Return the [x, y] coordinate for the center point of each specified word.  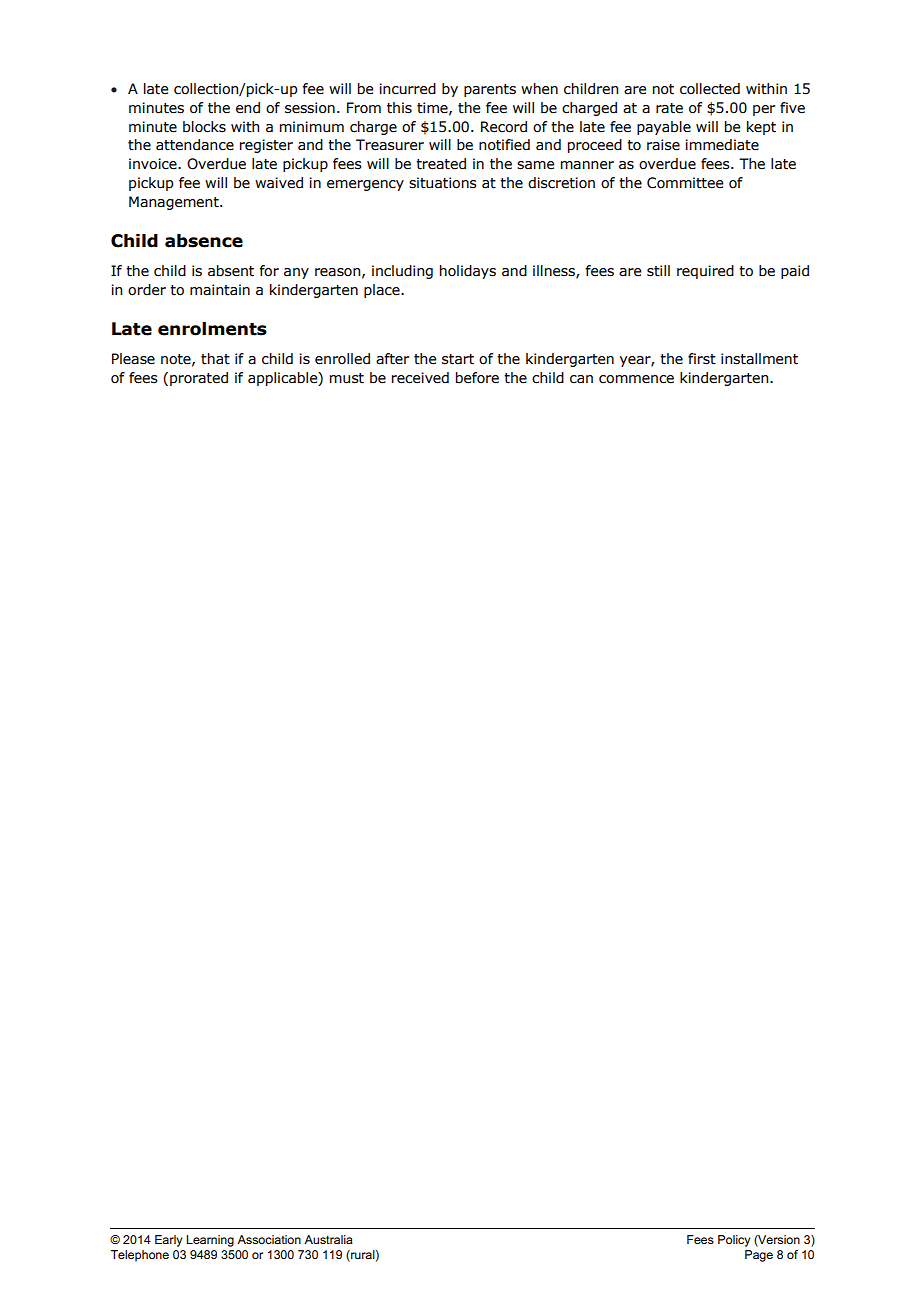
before [477, 378]
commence [636, 379]
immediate [722, 145]
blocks [204, 127]
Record [504, 127]
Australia [328, 1239]
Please [133, 359]
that [215, 359]
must [347, 378]
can [581, 379]
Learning [210, 1241]
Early [168, 1241]
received [420, 378]
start [458, 359]
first [702, 359]
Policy [734, 1241]
